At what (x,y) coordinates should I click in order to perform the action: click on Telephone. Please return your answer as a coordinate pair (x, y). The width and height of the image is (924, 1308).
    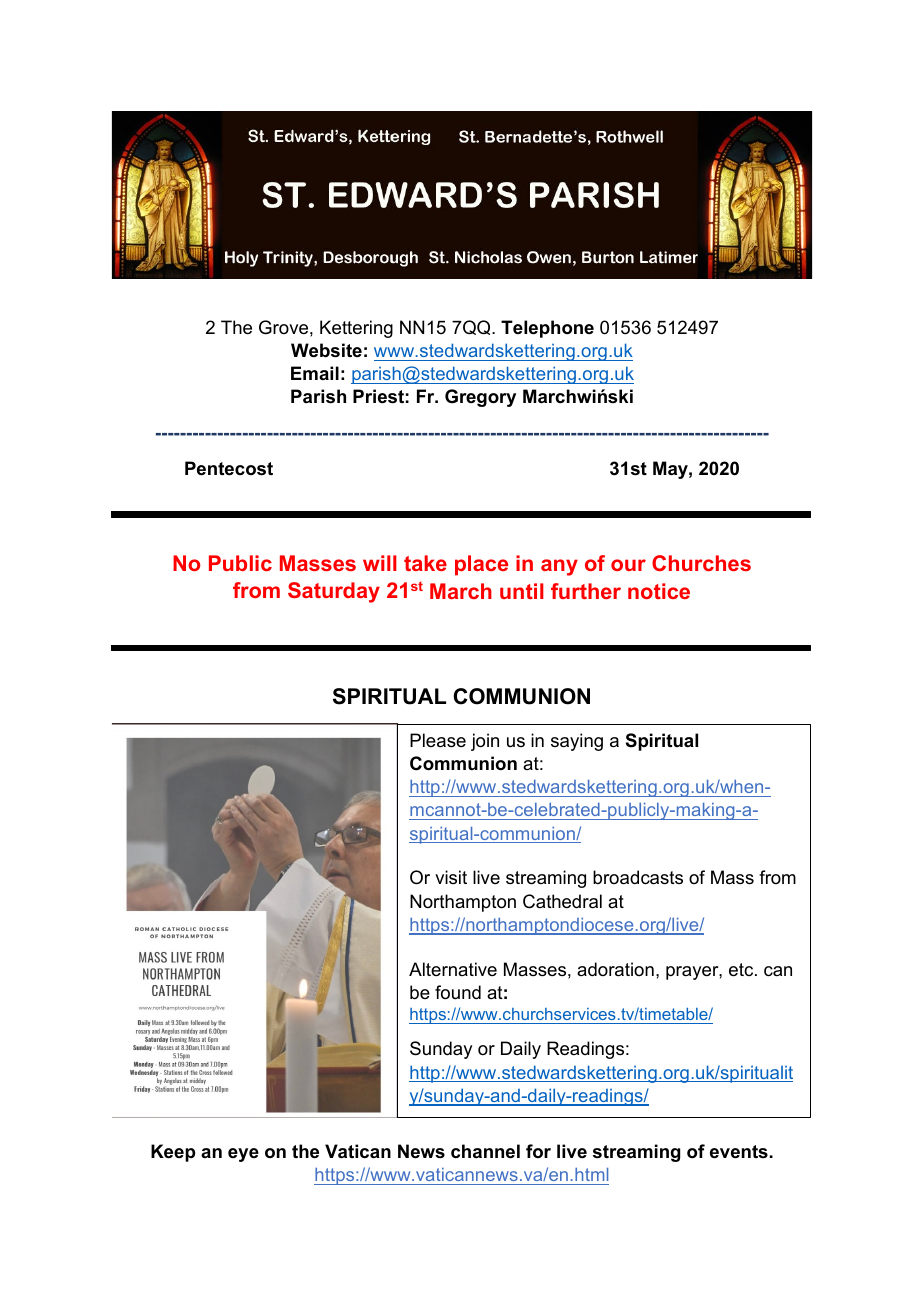
    Looking at the image, I should click on (547, 329).
